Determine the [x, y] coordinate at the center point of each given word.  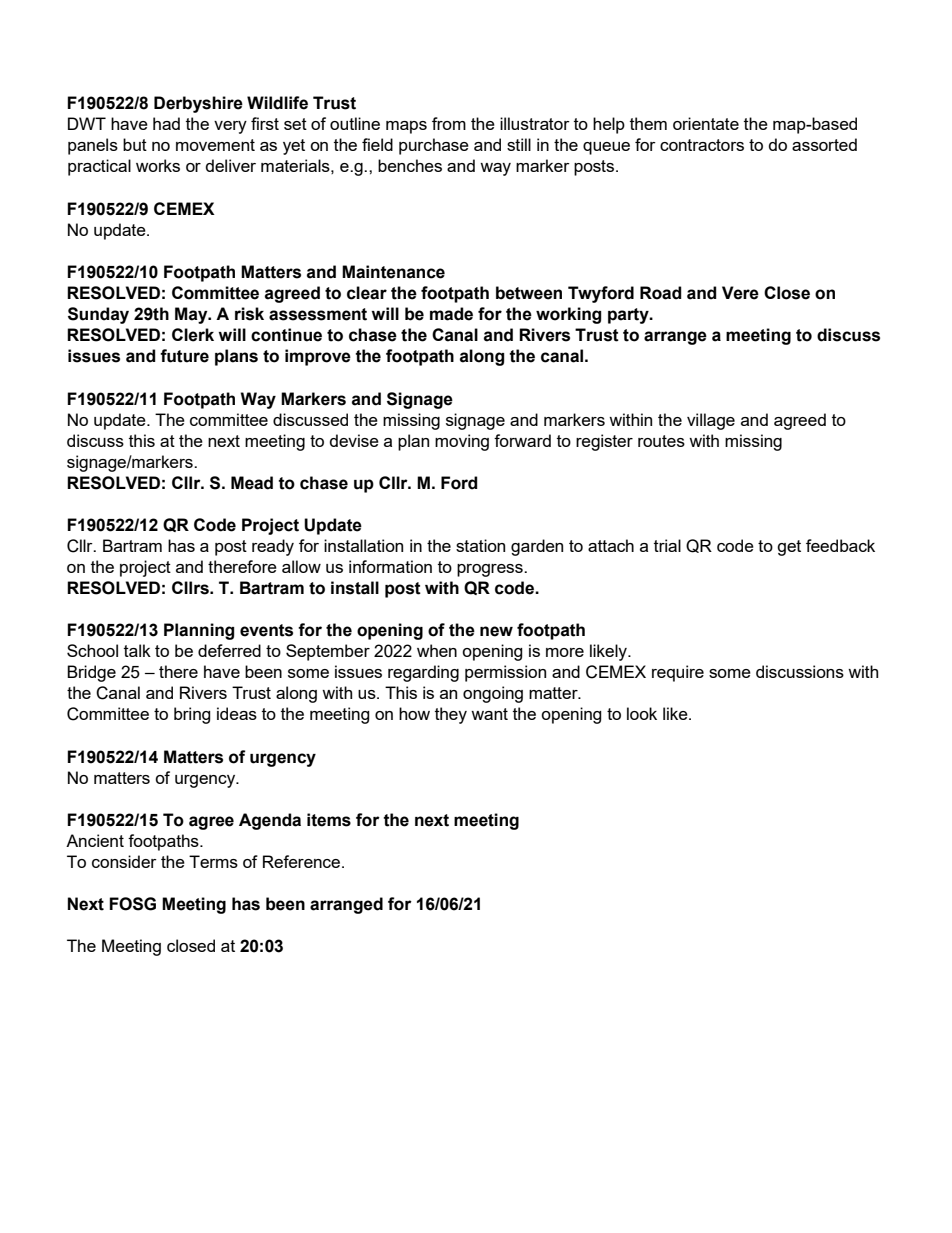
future [184, 356]
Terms [213, 861]
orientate [706, 123]
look [642, 713]
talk [137, 650]
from [449, 123]
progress [491, 570]
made [451, 314]
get [789, 548]
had [166, 123]
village [711, 421]
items [329, 820]
